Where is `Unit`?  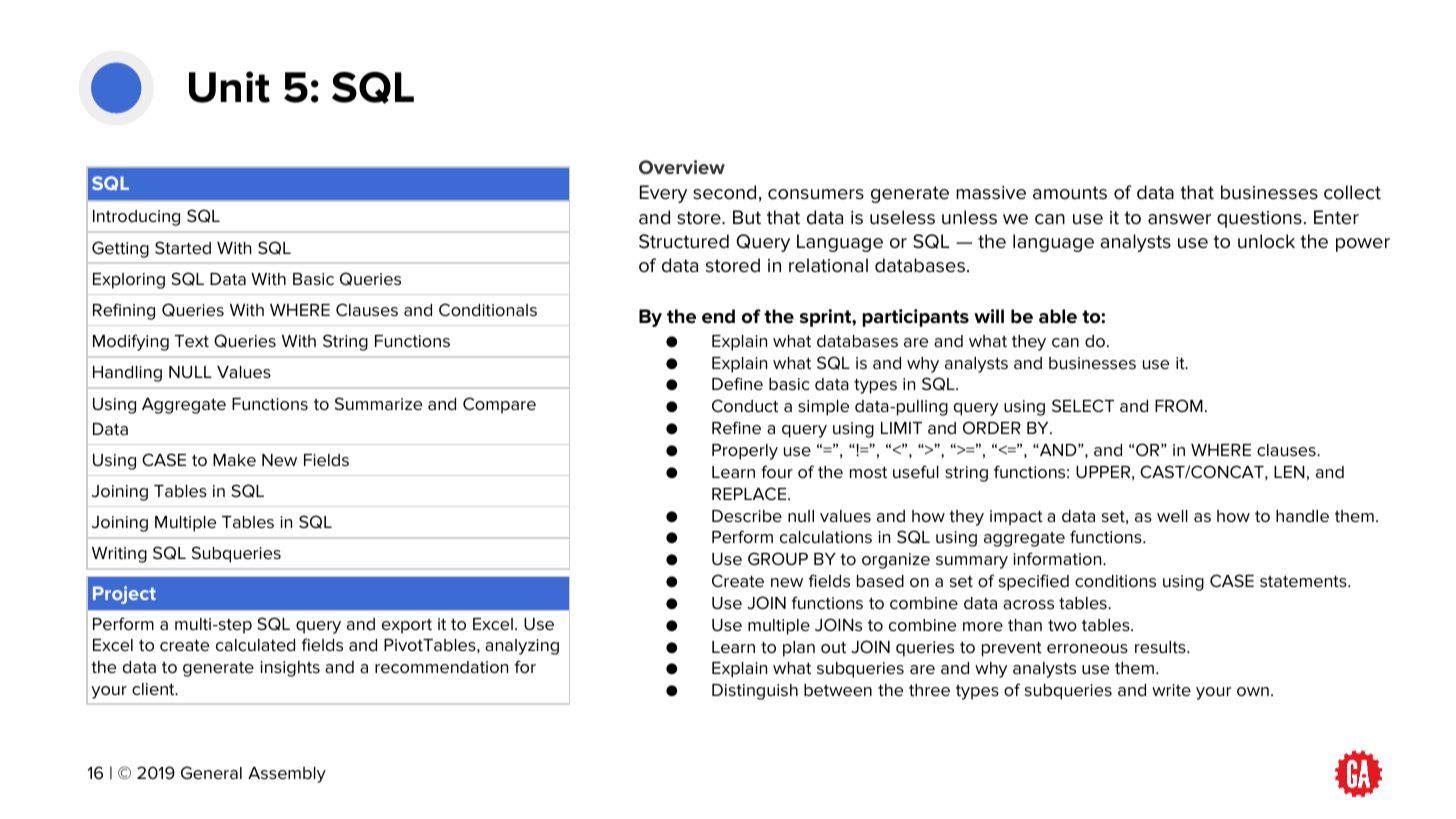 Unit is located at coordinates (229, 87).
